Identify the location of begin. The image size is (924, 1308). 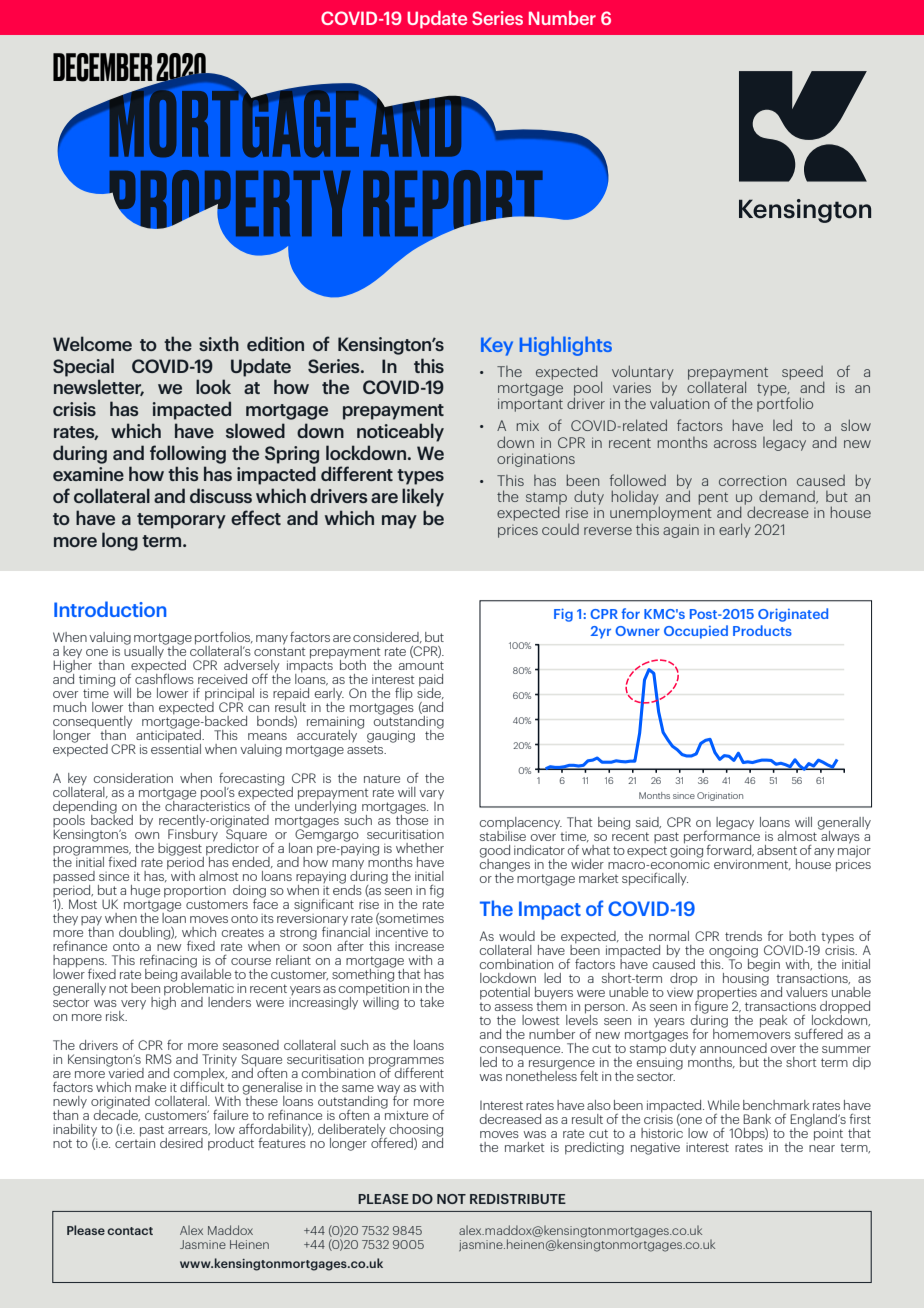
(764, 965).
